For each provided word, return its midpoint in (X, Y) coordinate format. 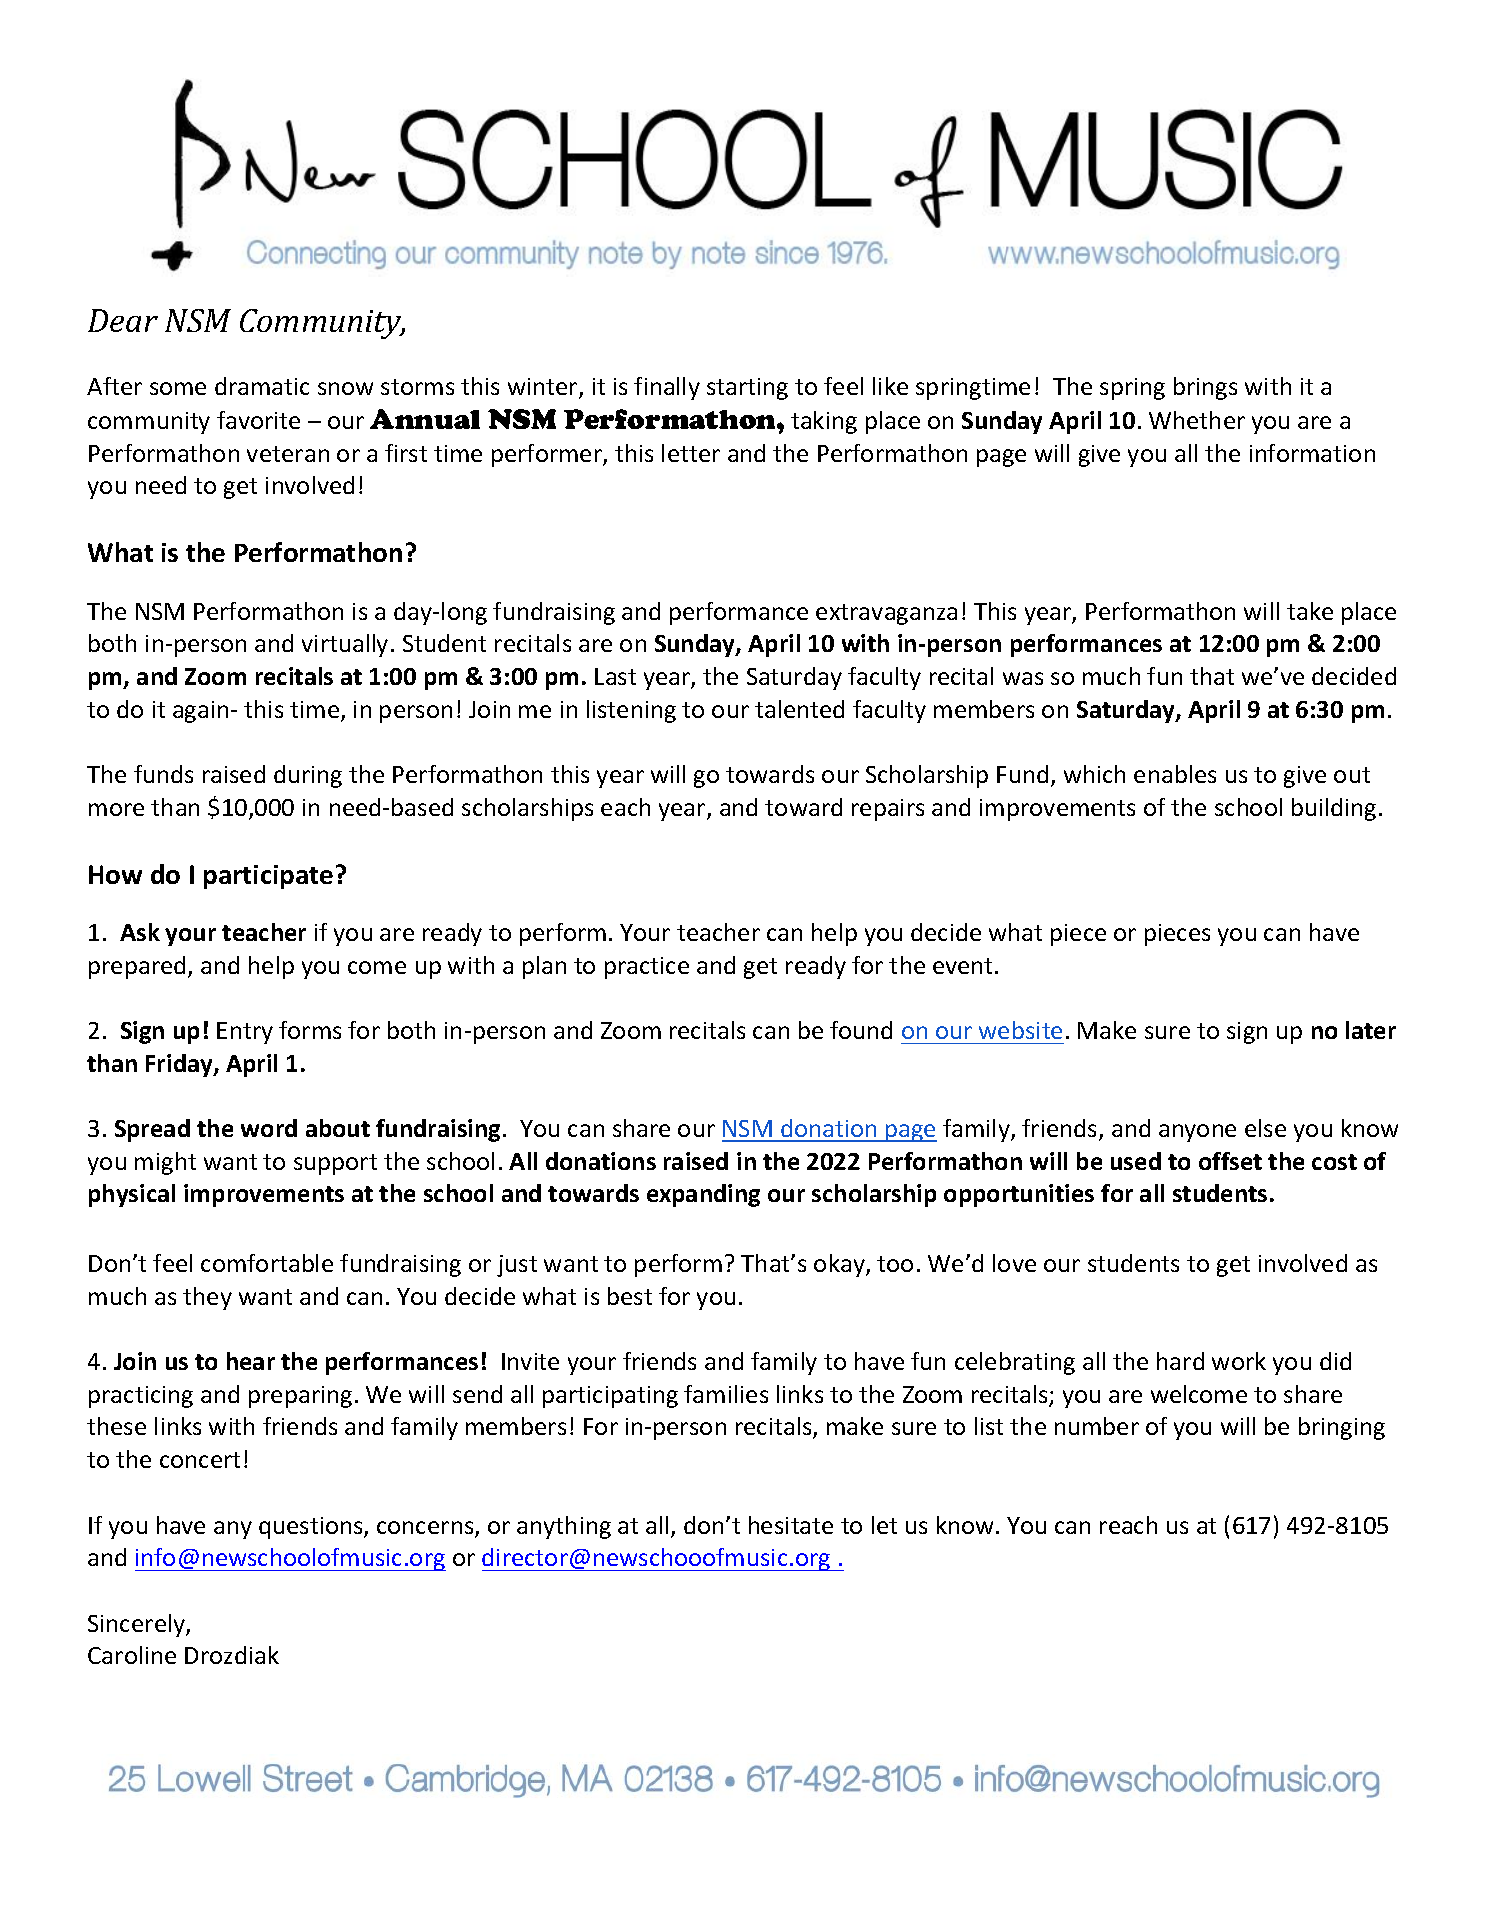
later (1371, 1030)
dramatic (262, 386)
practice (647, 968)
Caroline (132, 1655)
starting (747, 389)
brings (1205, 388)
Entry (245, 1033)
